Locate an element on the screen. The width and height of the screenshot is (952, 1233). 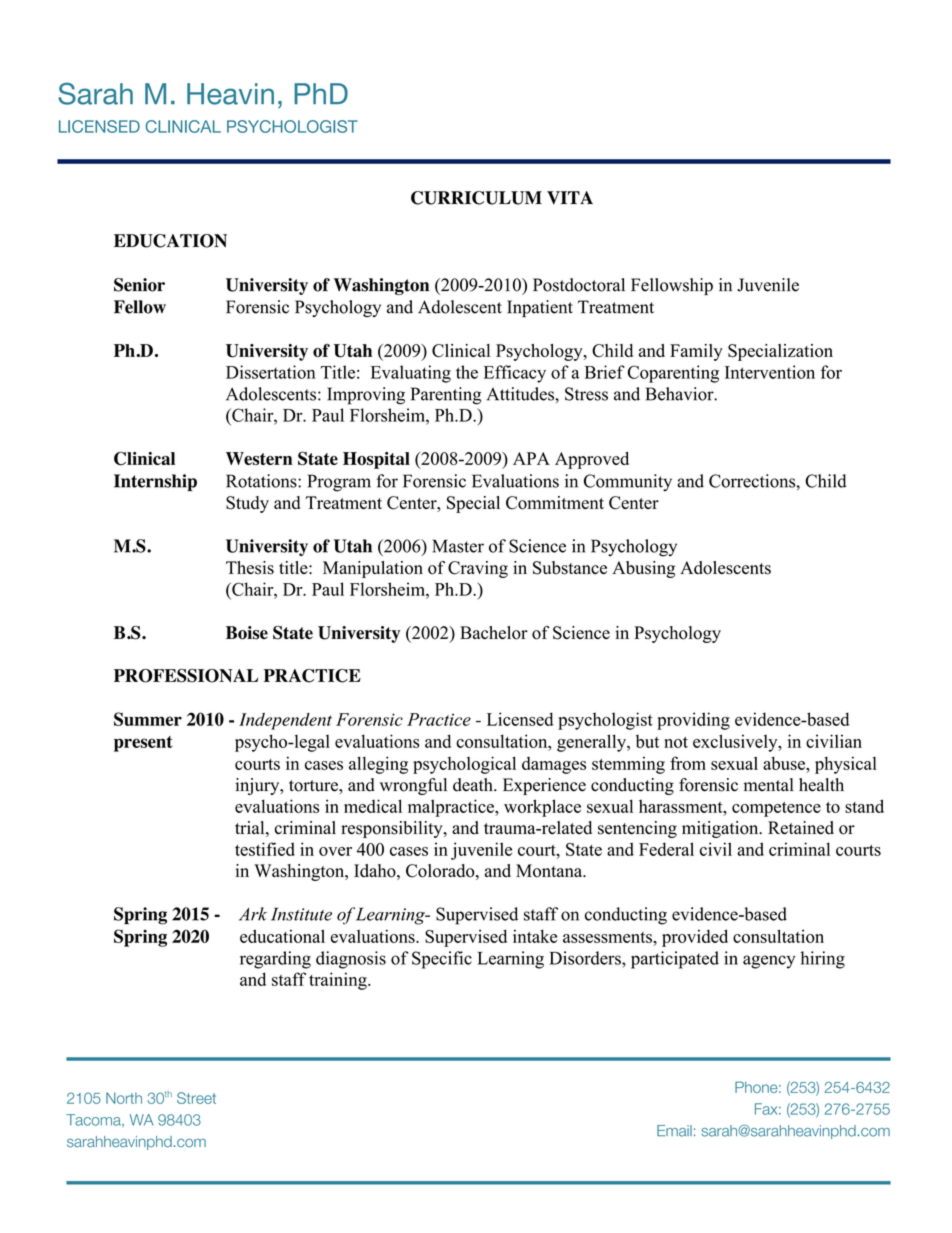
providing is located at coordinates (693, 721).
